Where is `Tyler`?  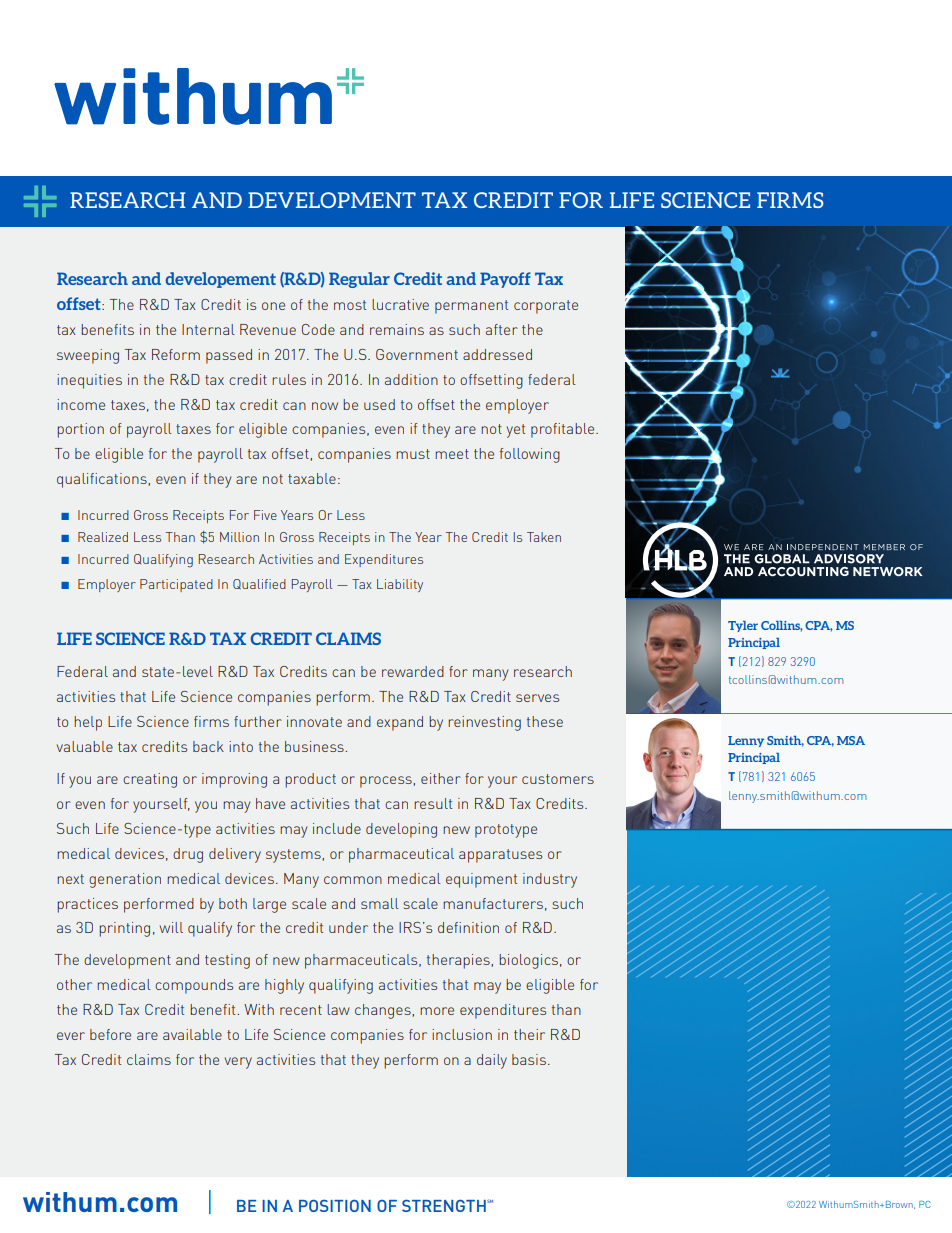 Tyler is located at coordinates (743, 626).
